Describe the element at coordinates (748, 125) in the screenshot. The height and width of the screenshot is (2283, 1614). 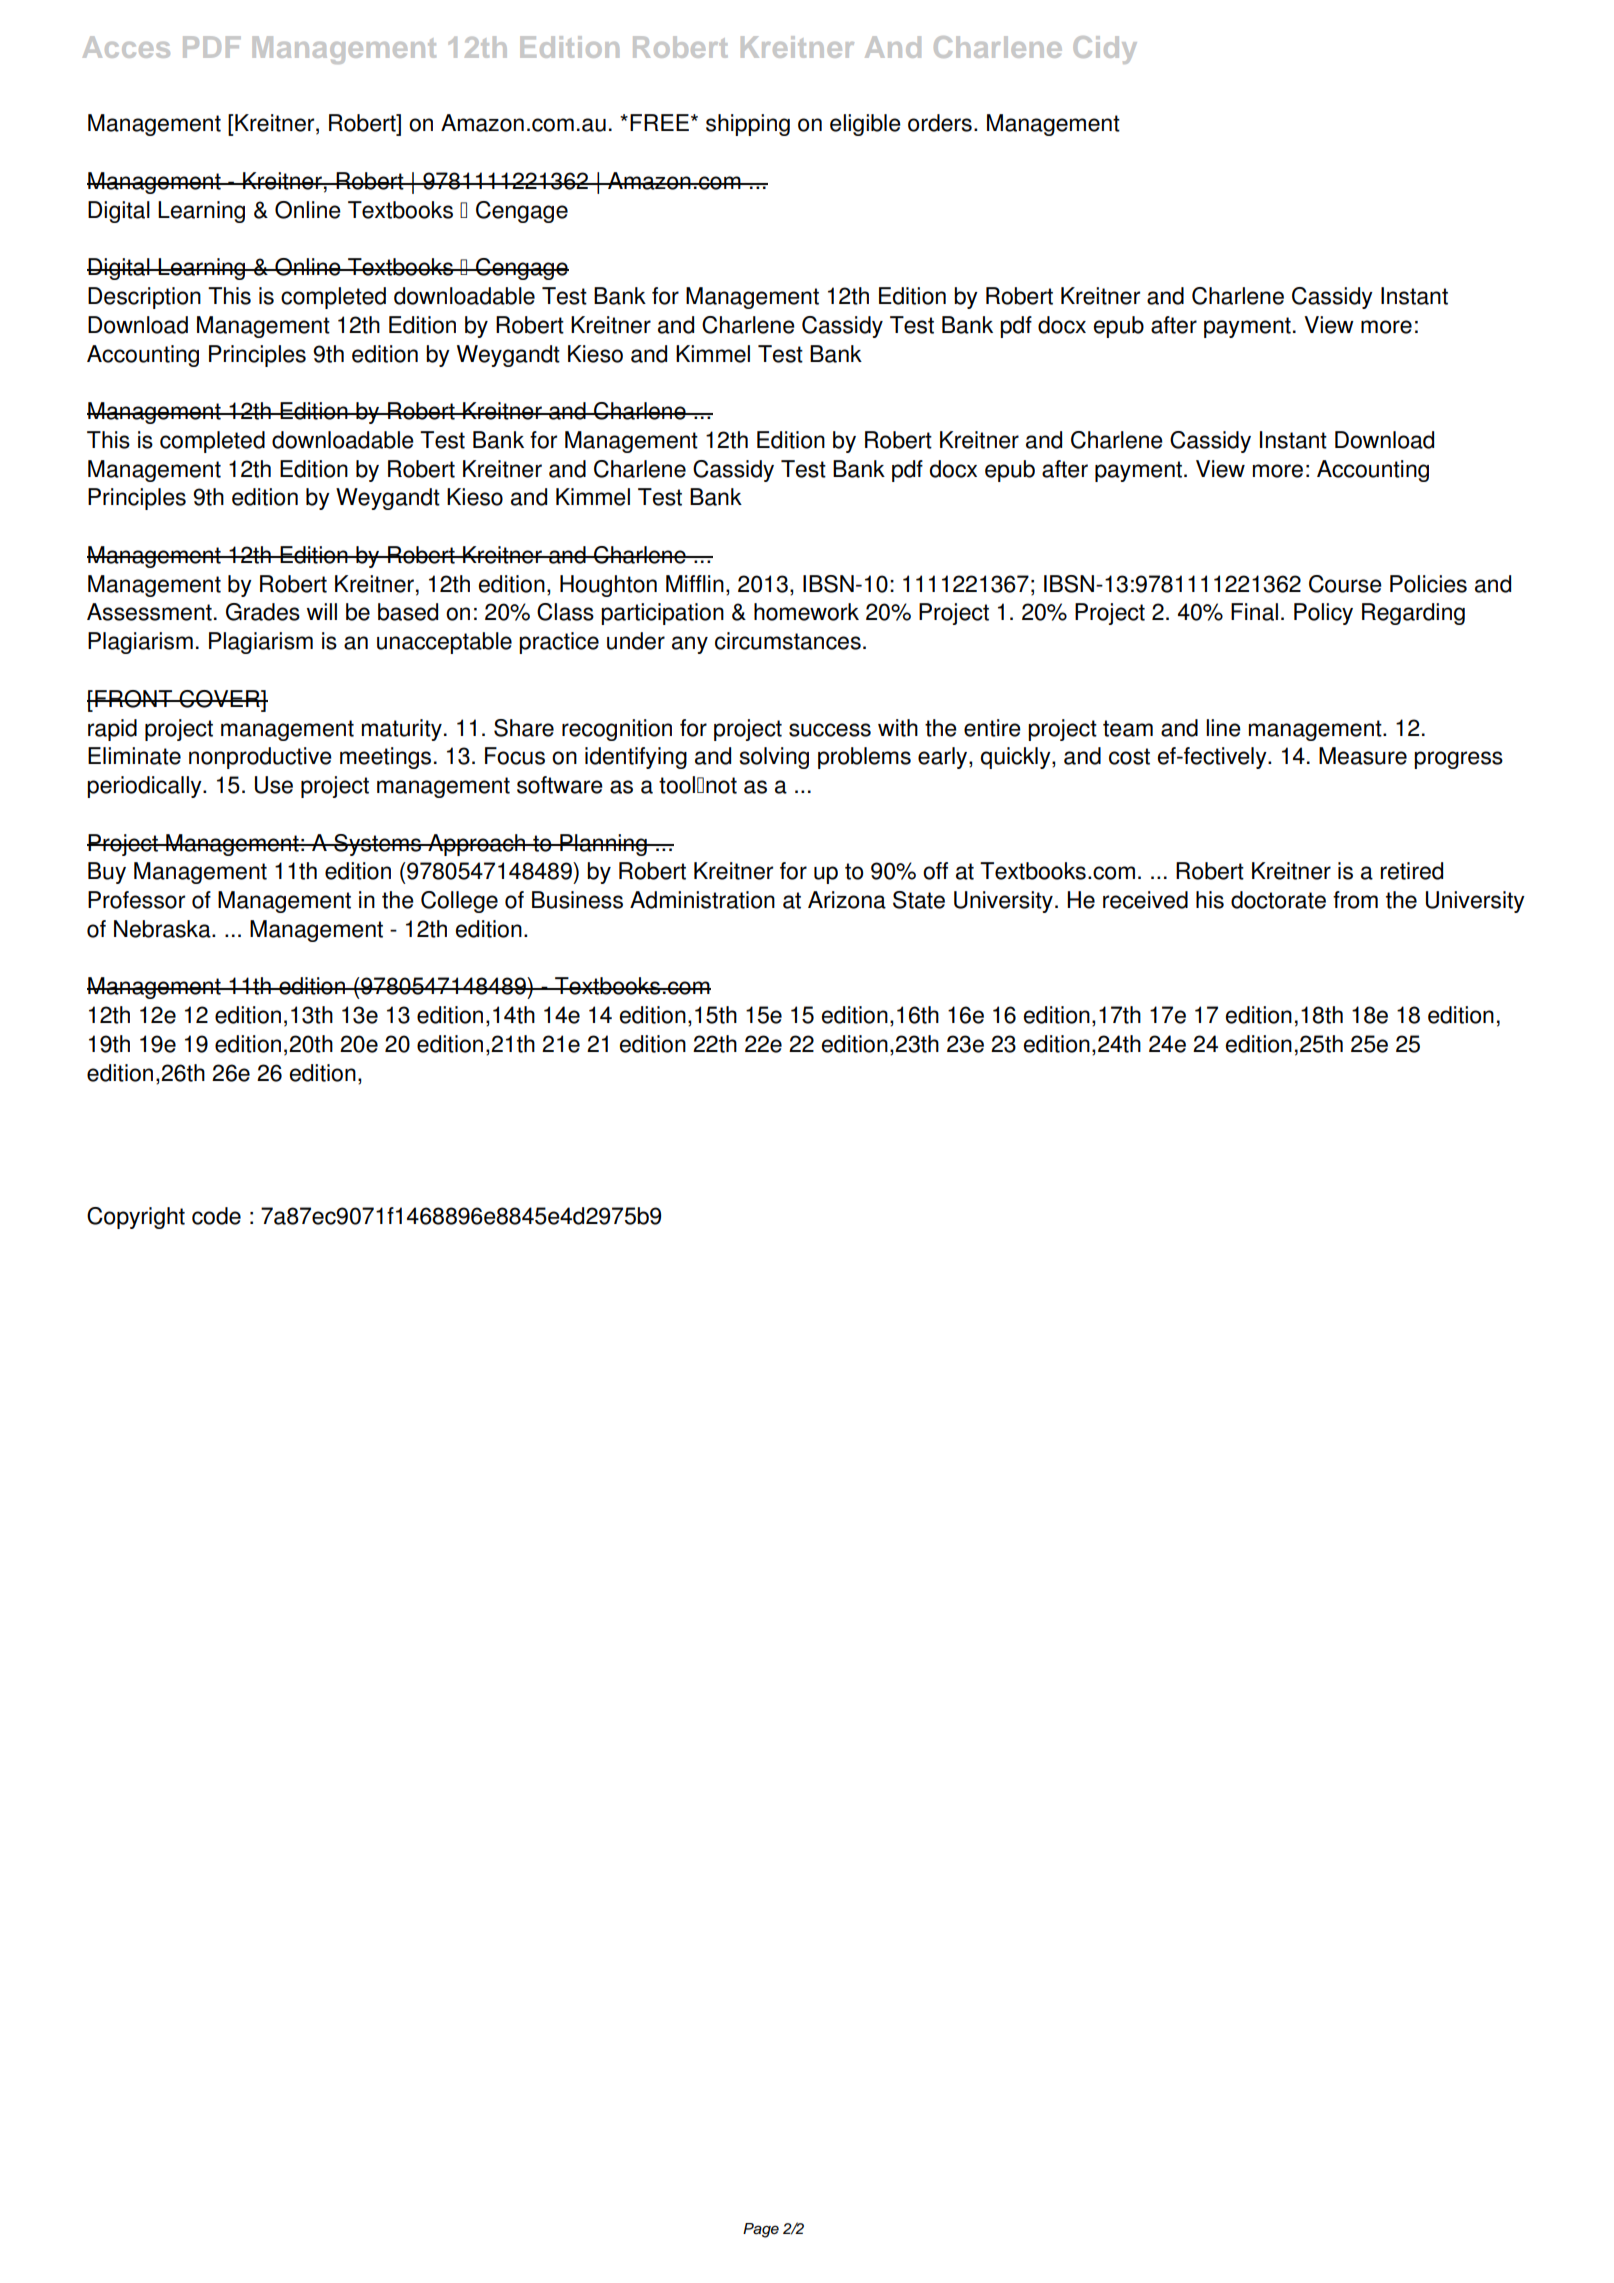
I see `shipping` at that location.
